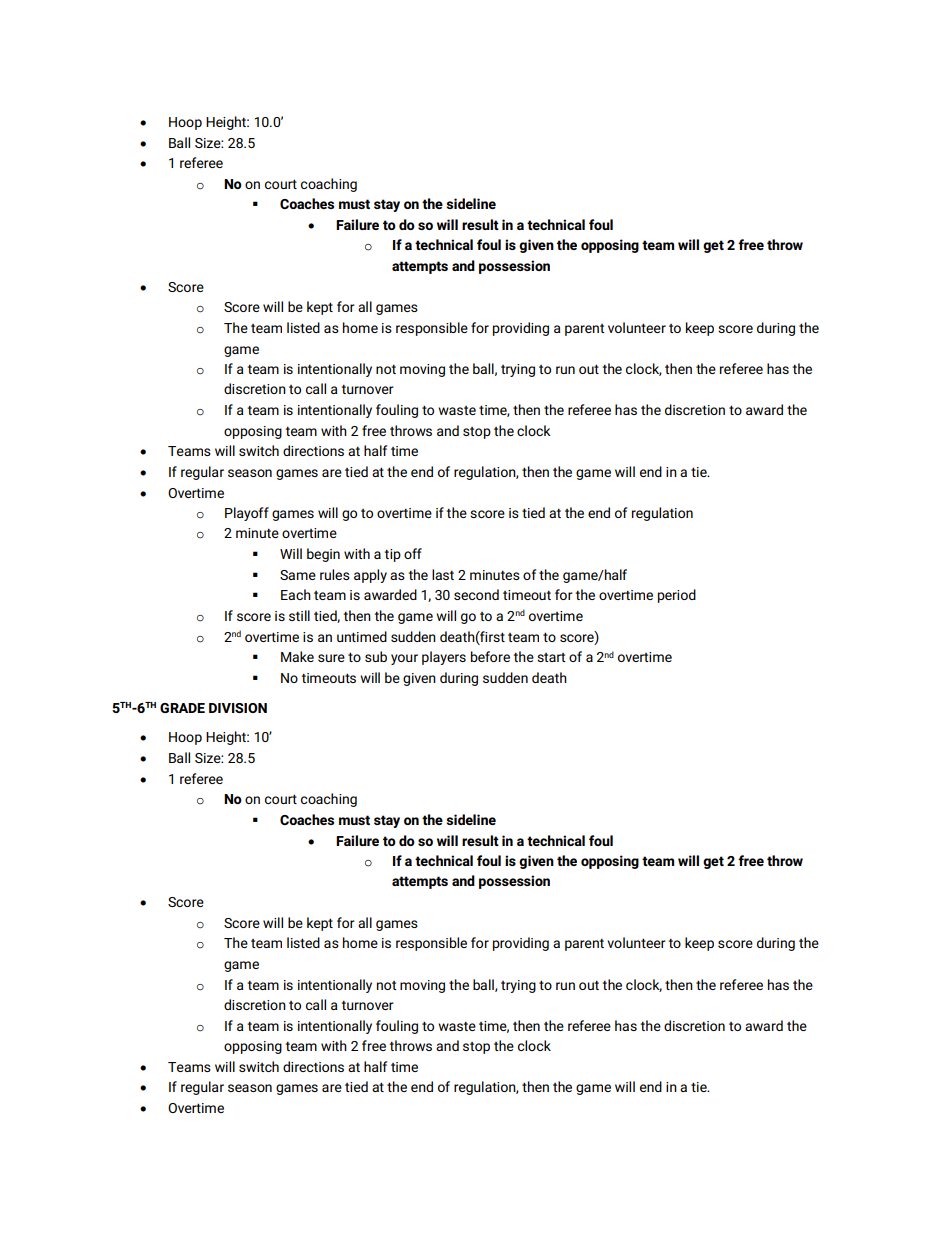 Image resolution: width=952 pixels, height=1233 pixels. Describe the element at coordinates (392, 555) in the screenshot. I see `tip` at that location.
